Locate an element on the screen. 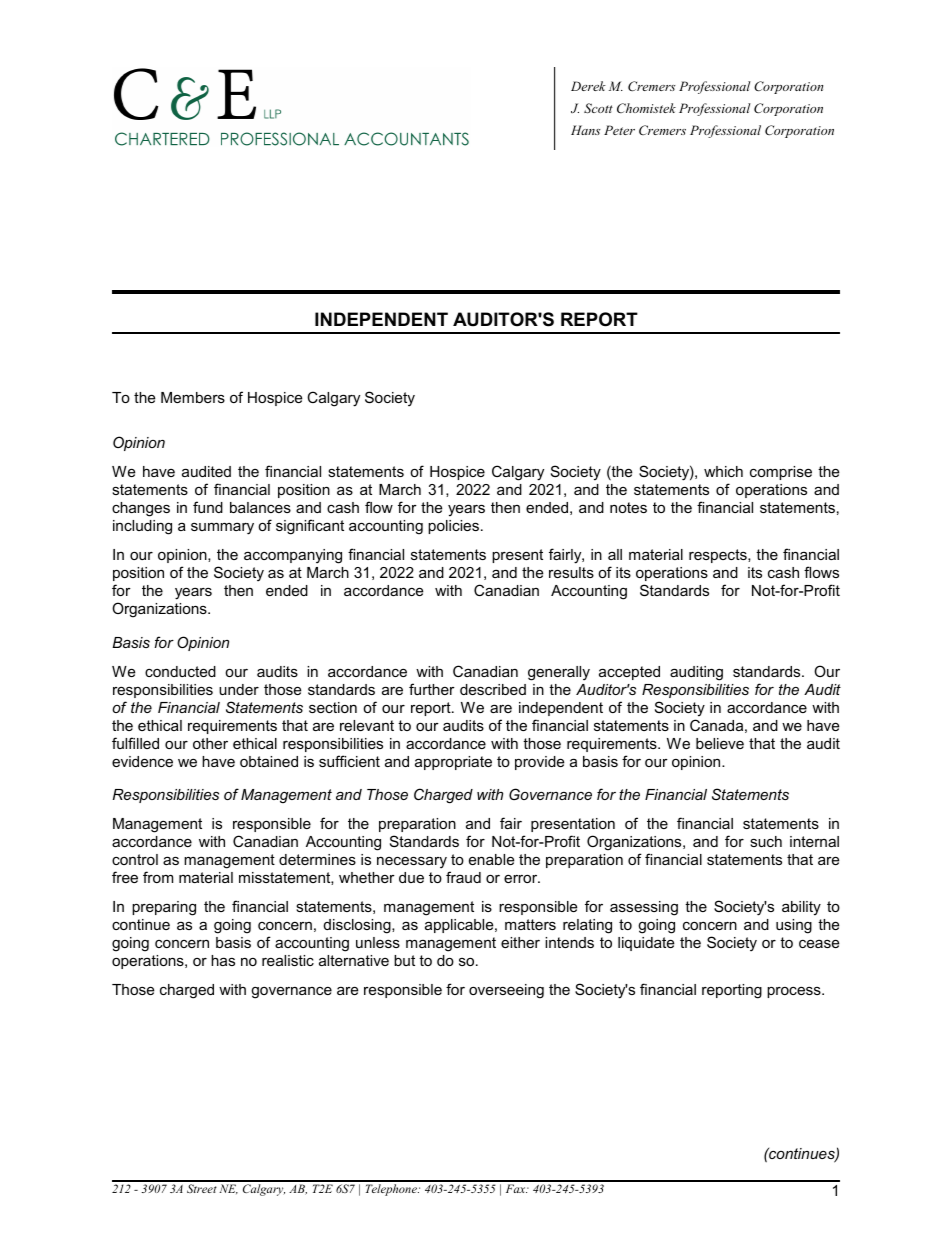  Hans is located at coordinates (585, 130).
